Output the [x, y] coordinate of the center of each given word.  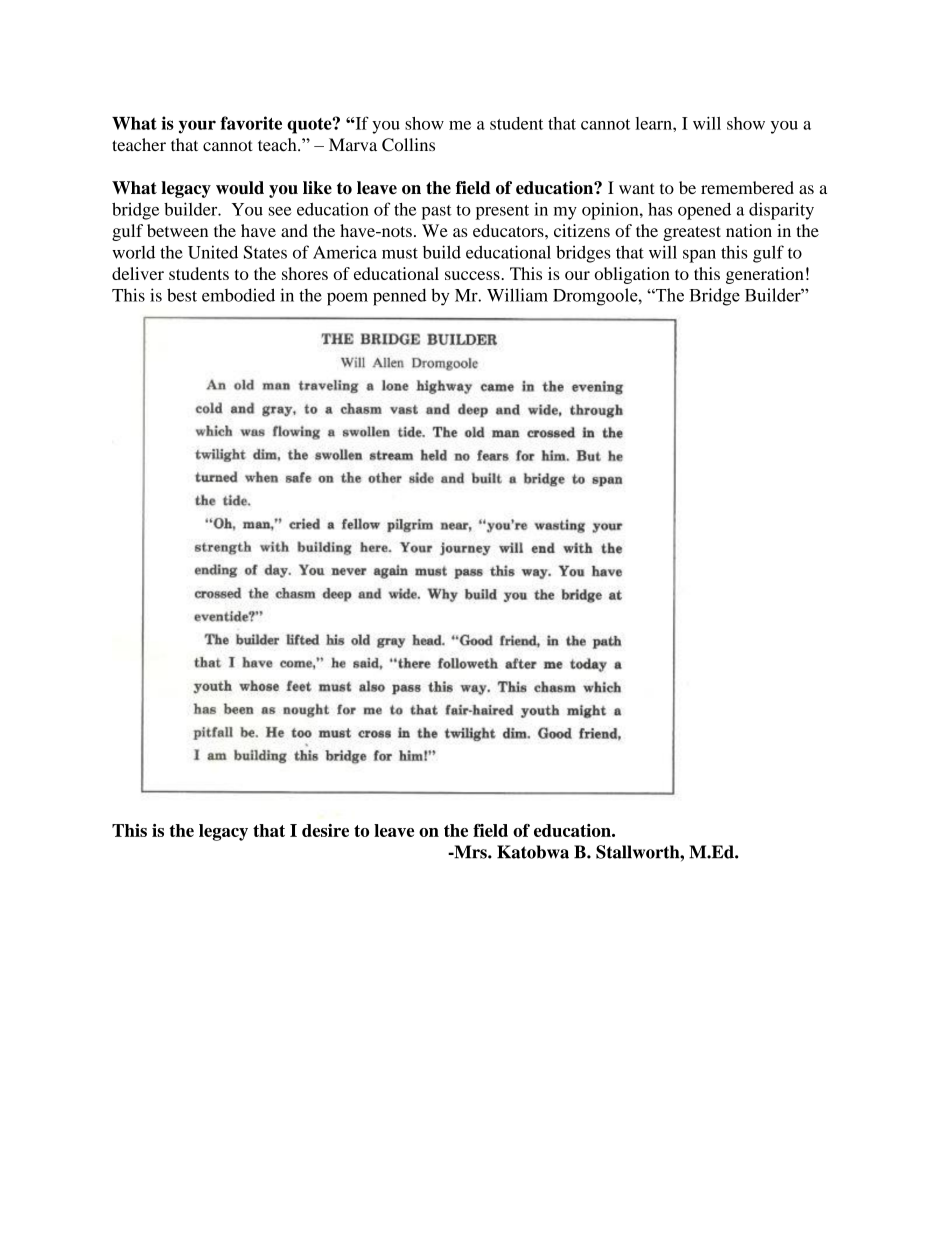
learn [654, 123]
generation [765, 275]
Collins [408, 145]
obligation [632, 275]
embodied [238, 295]
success [473, 275]
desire [325, 830]
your [197, 127]
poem [347, 299]
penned [399, 297]
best [182, 295]
